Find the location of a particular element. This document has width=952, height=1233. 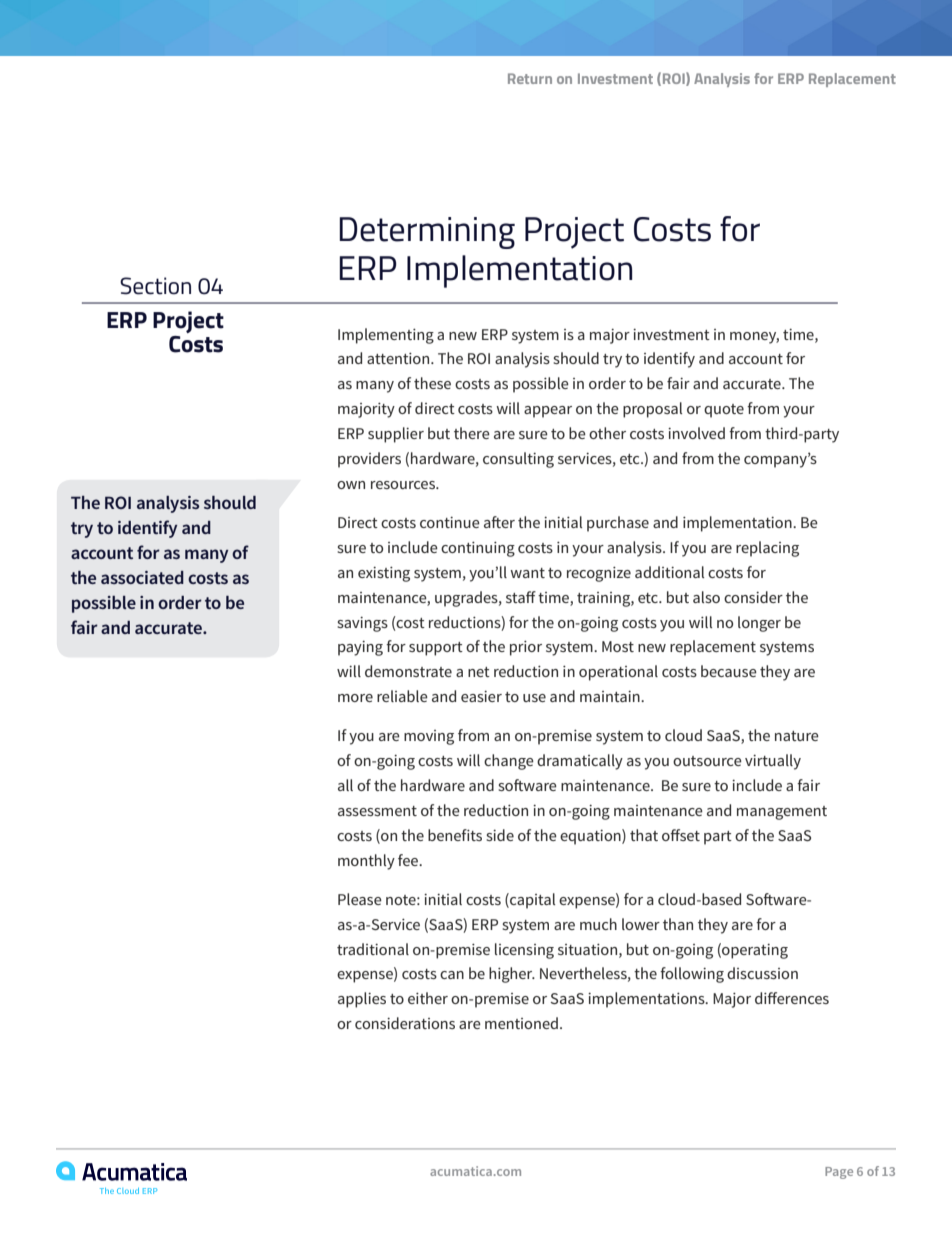

assessment is located at coordinates (377, 811).
